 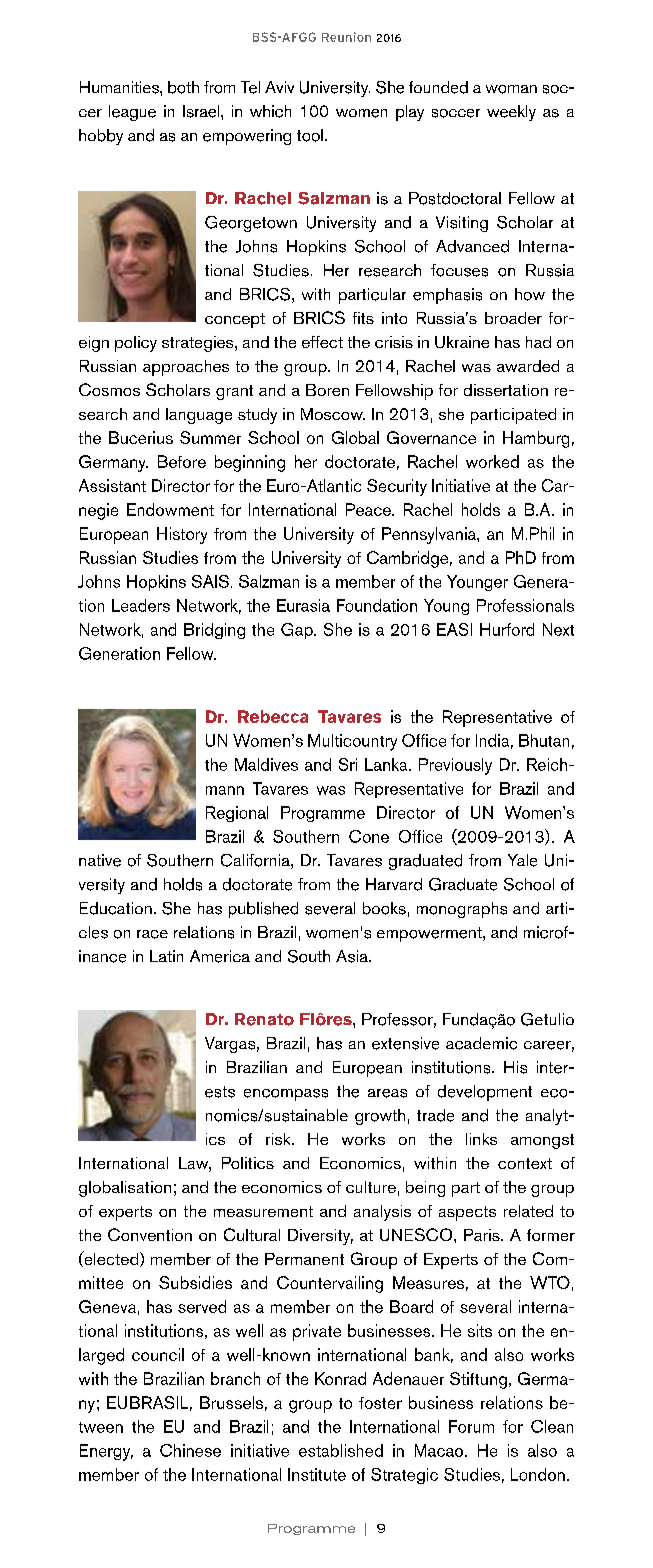 I want to click on Sri, so click(x=348, y=764).
